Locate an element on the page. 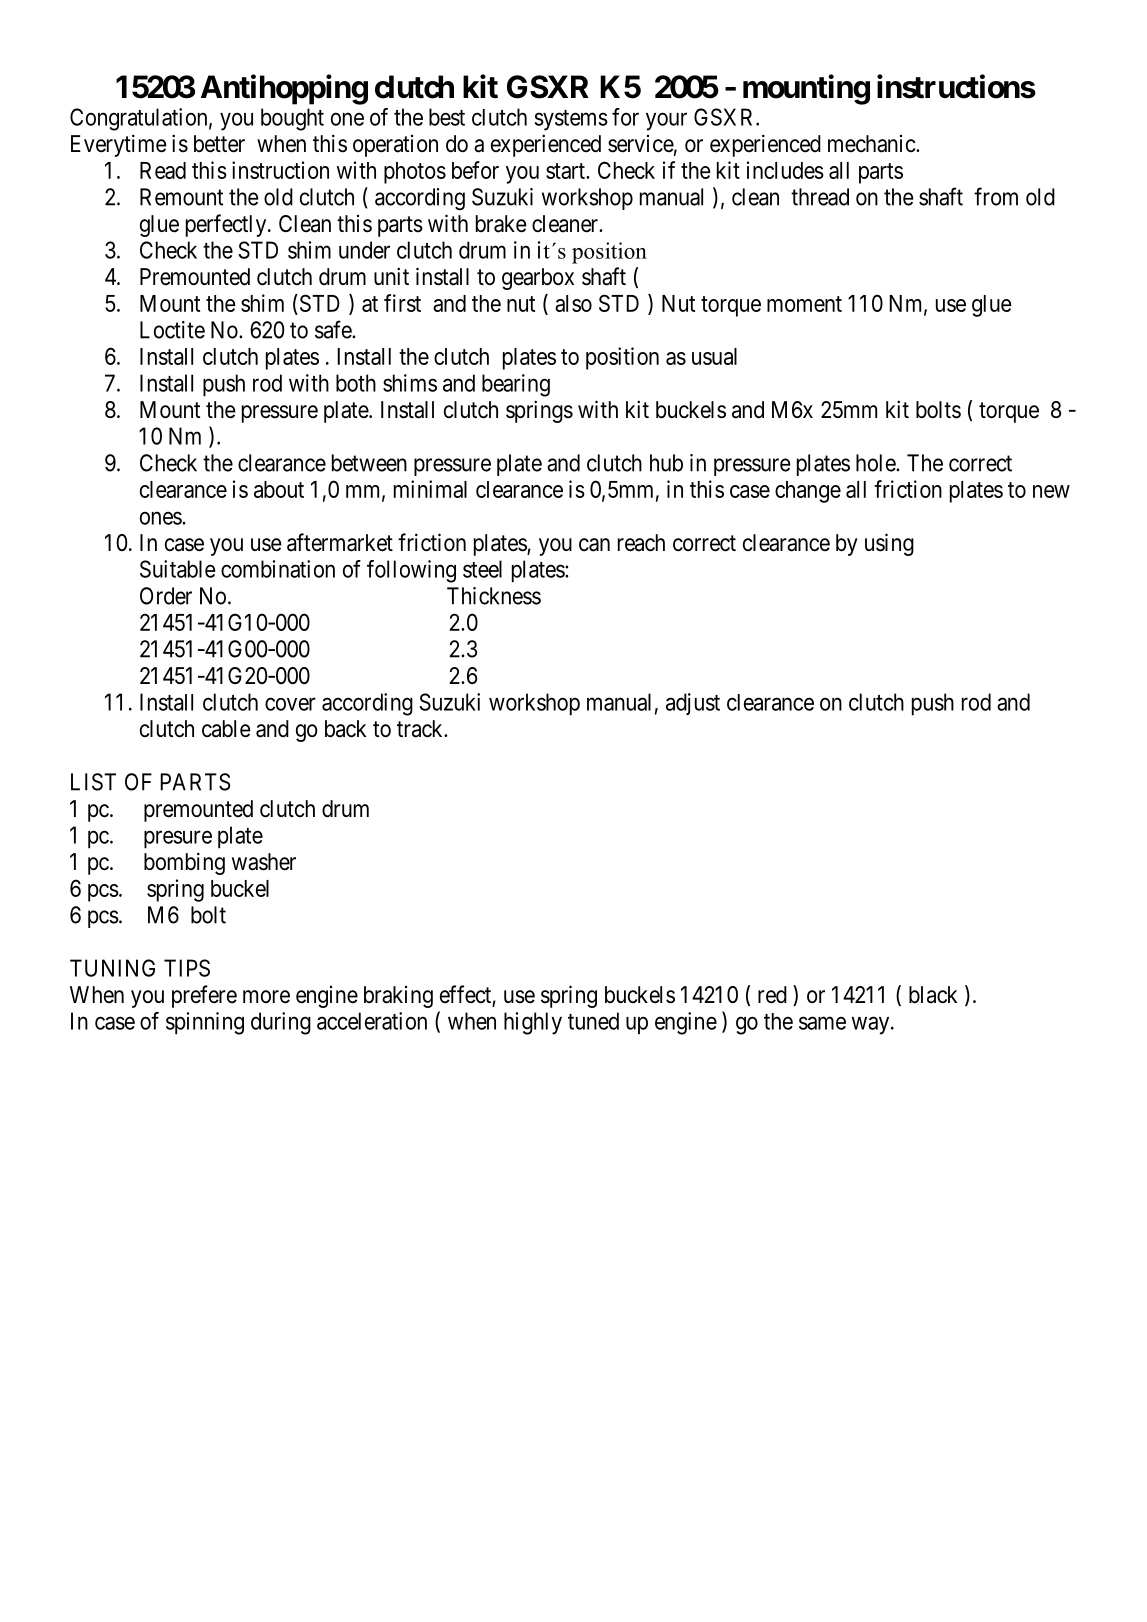 This page has height=1622, width=1147. mechanic is located at coordinates (872, 144).
